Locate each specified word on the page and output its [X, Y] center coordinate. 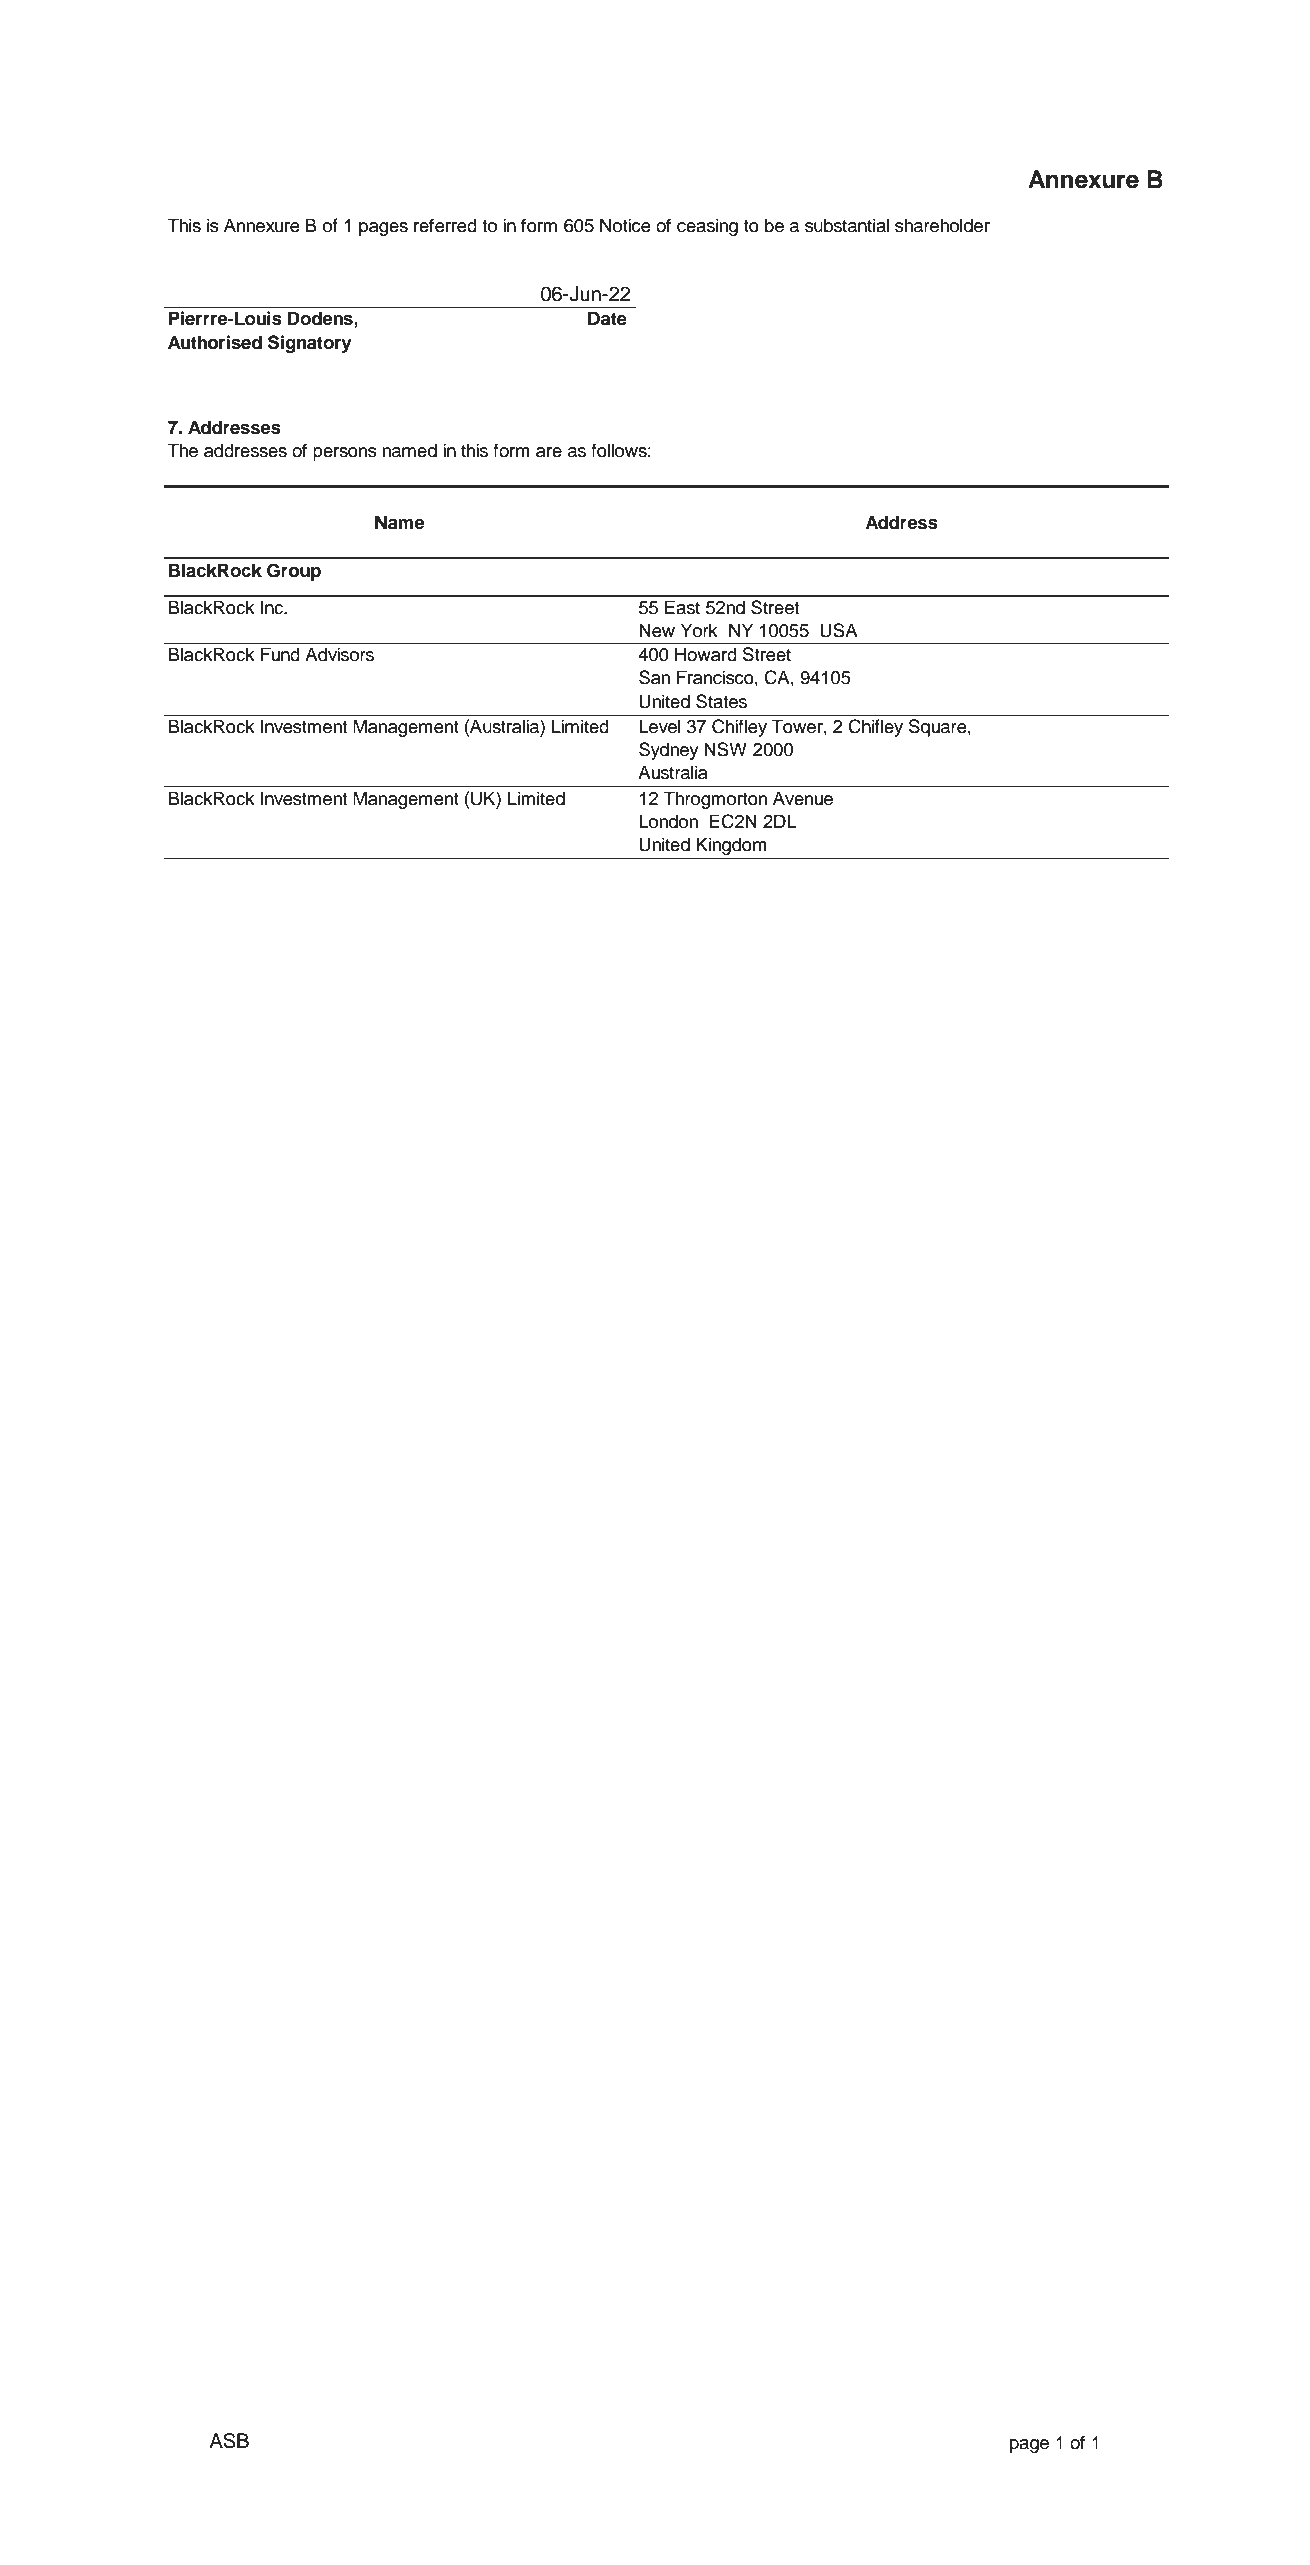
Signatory [310, 344]
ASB [229, 2441]
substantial [847, 225]
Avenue [803, 798]
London [668, 821]
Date [607, 318]
